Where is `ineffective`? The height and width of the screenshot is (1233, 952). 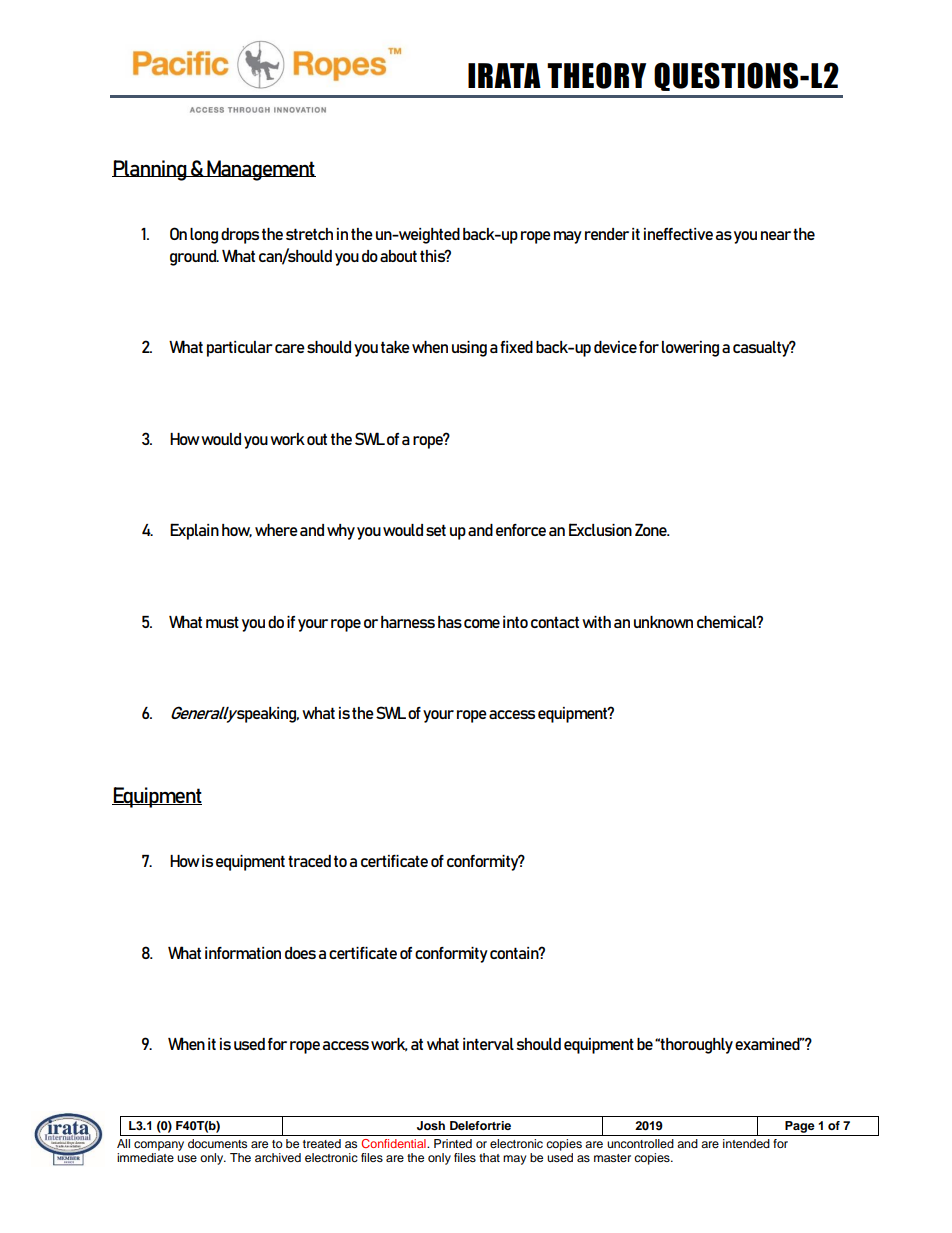
ineffective is located at coordinates (678, 234).
